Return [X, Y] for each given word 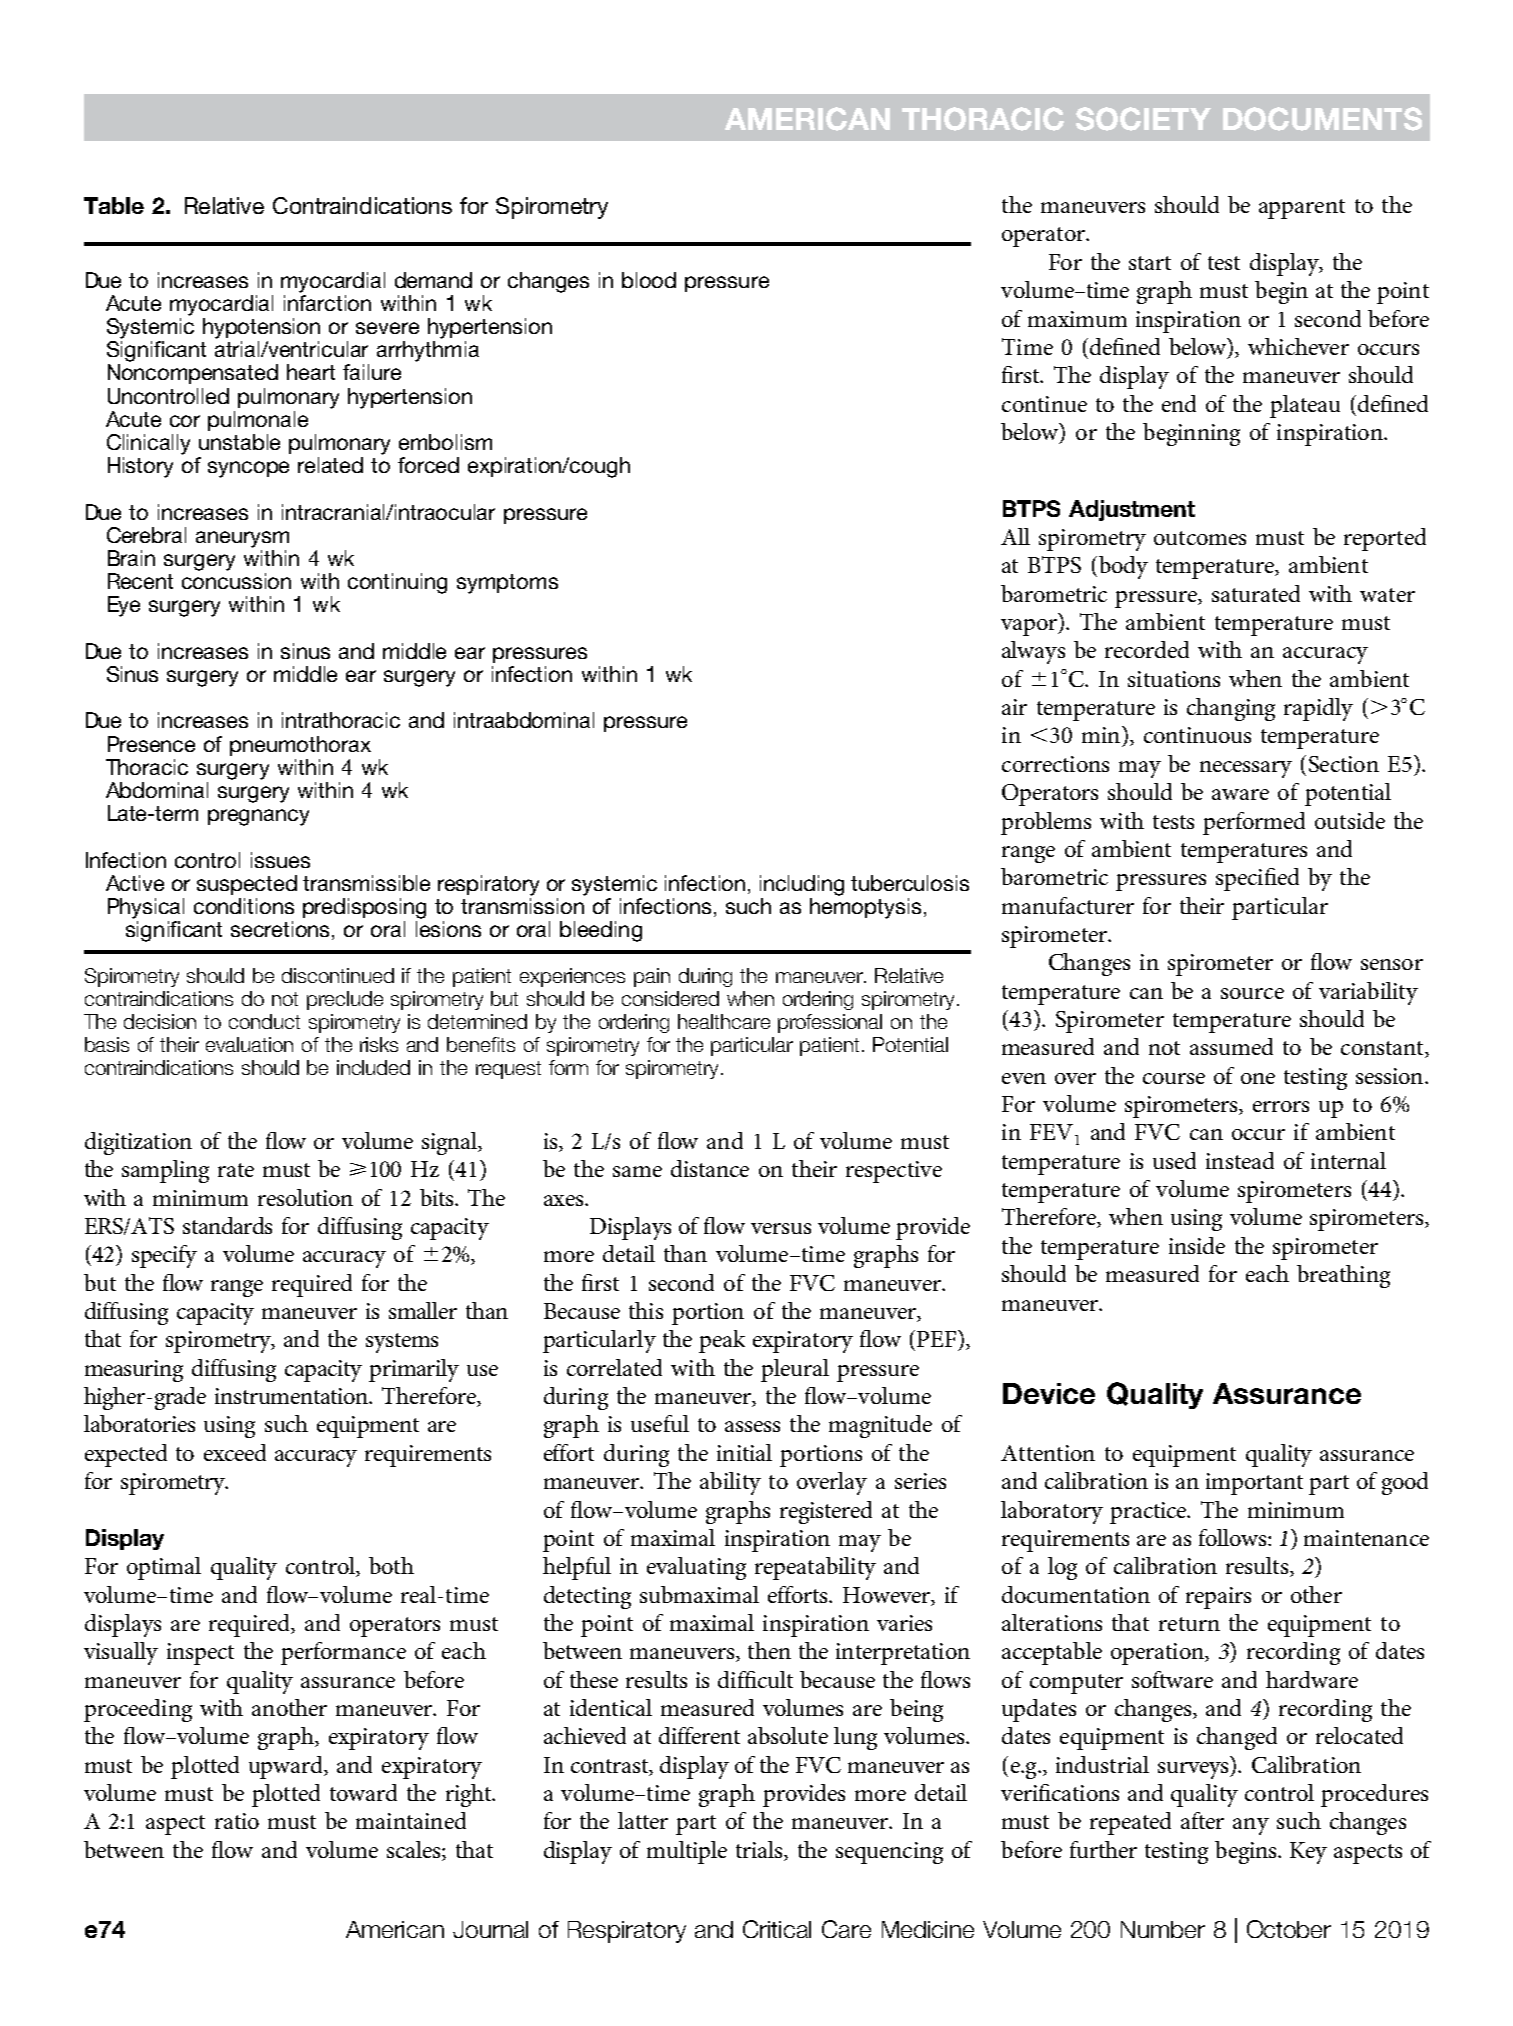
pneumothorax [300, 746]
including [802, 885]
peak [722, 1341]
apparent [1302, 209]
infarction [327, 303]
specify [164, 1256]
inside [1197, 1245]
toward [363, 1792]
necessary [1246, 769]
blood [649, 280]
